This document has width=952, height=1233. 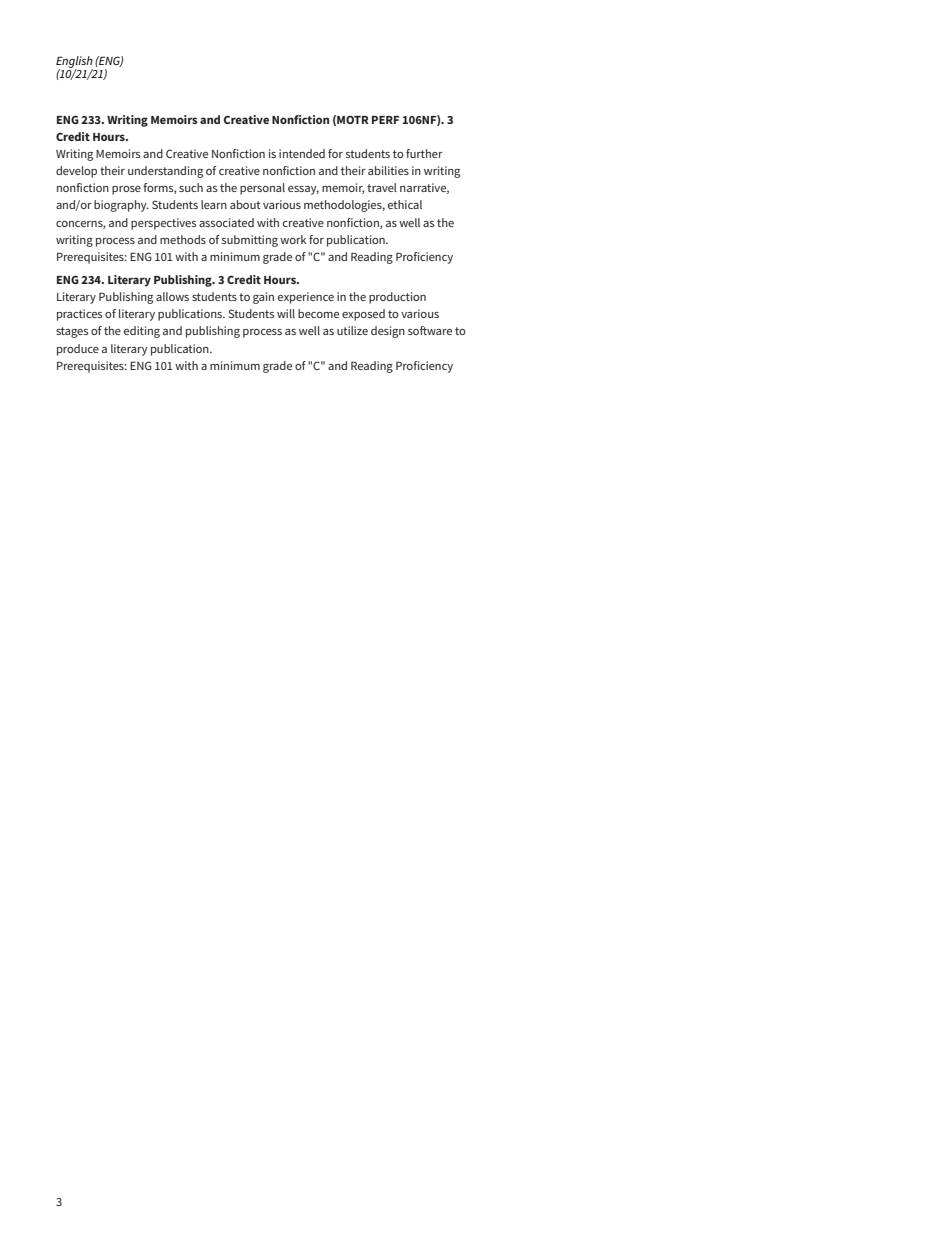 I want to click on ethical, so click(x=405, y=204).
